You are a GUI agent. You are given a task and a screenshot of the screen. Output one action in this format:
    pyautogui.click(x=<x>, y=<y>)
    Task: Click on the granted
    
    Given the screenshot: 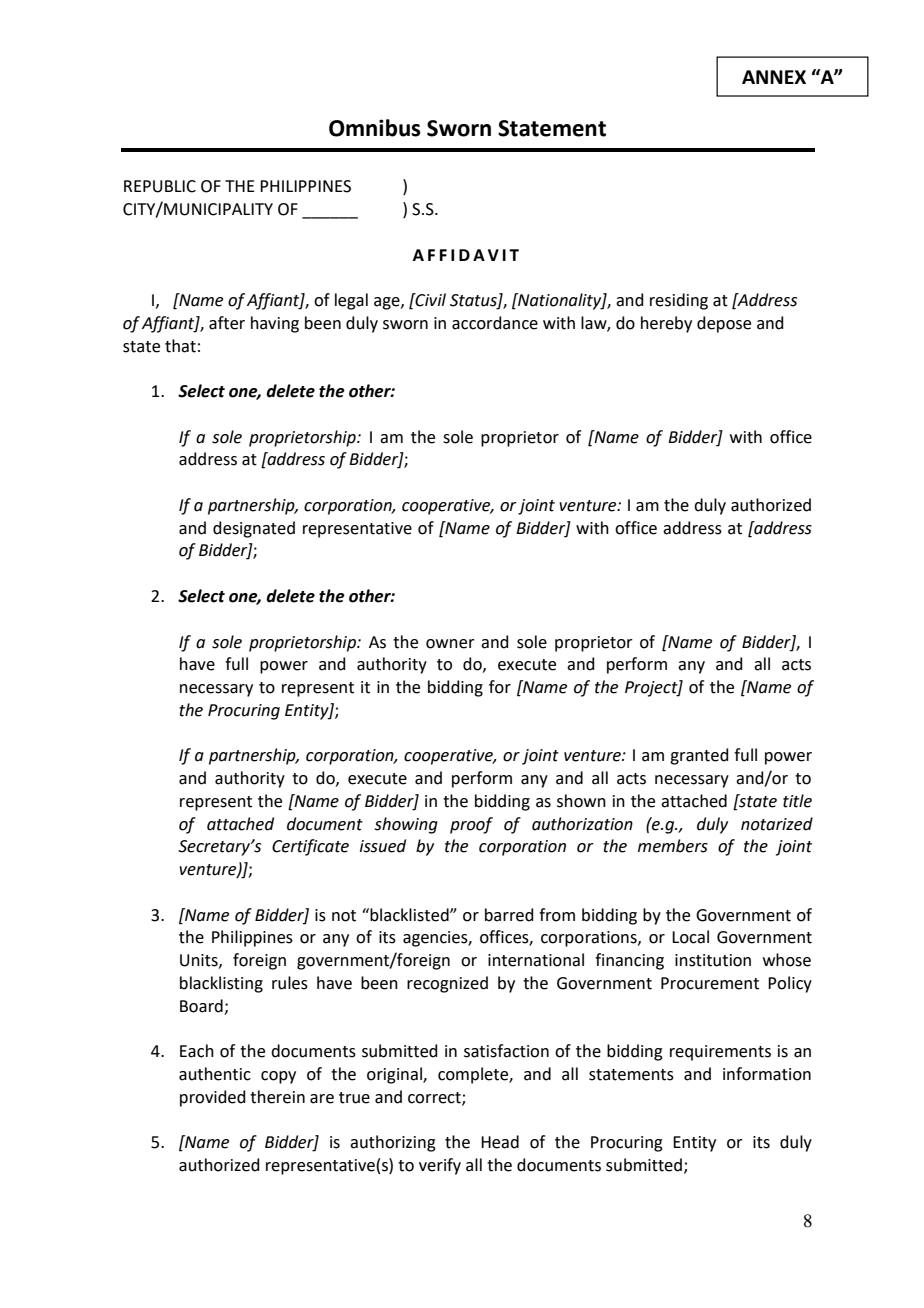 What is the action you would take?
    pyautogui.click(x=699, y=756)
